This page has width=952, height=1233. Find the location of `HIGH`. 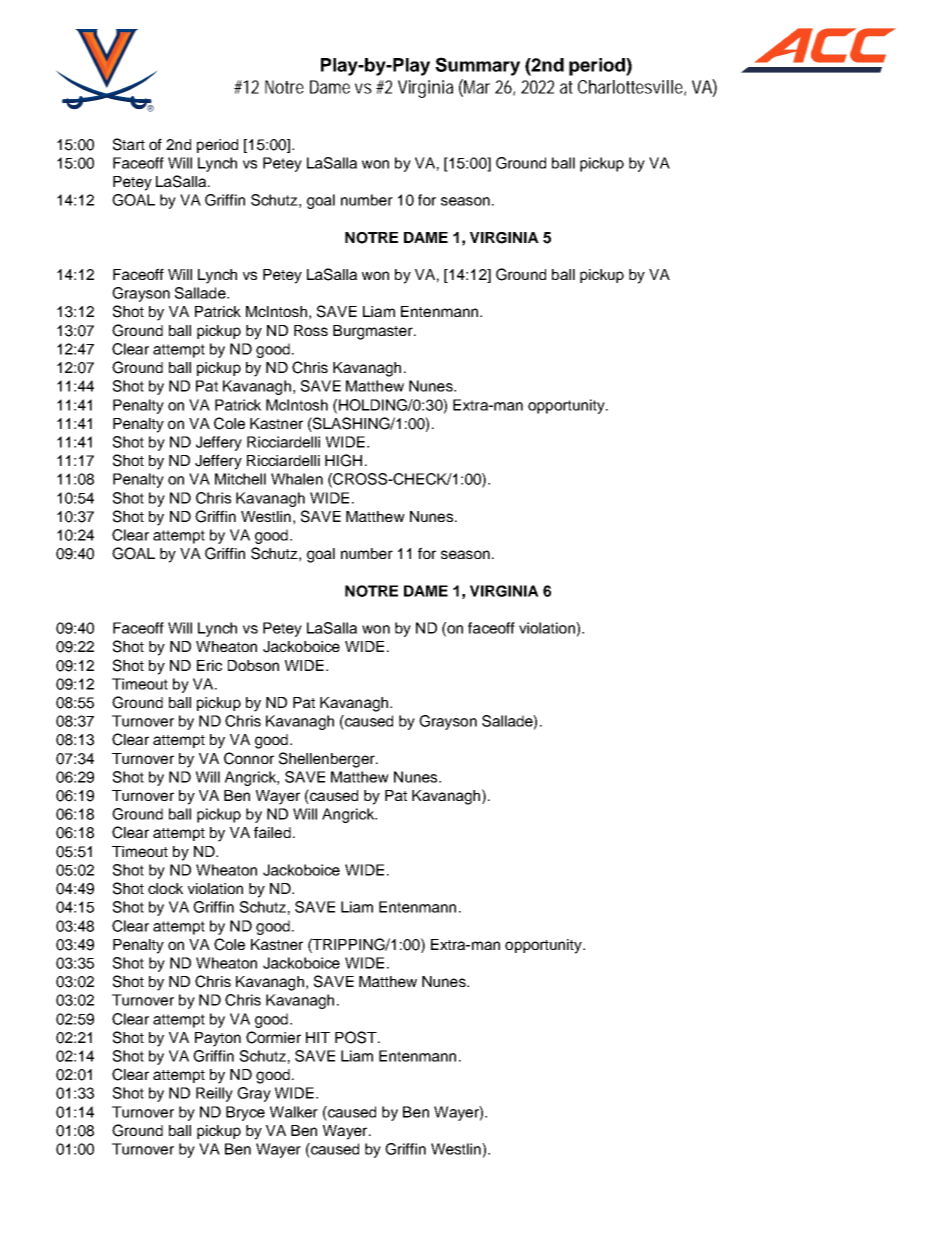

HIGH is located at coordinates (343, 460).
